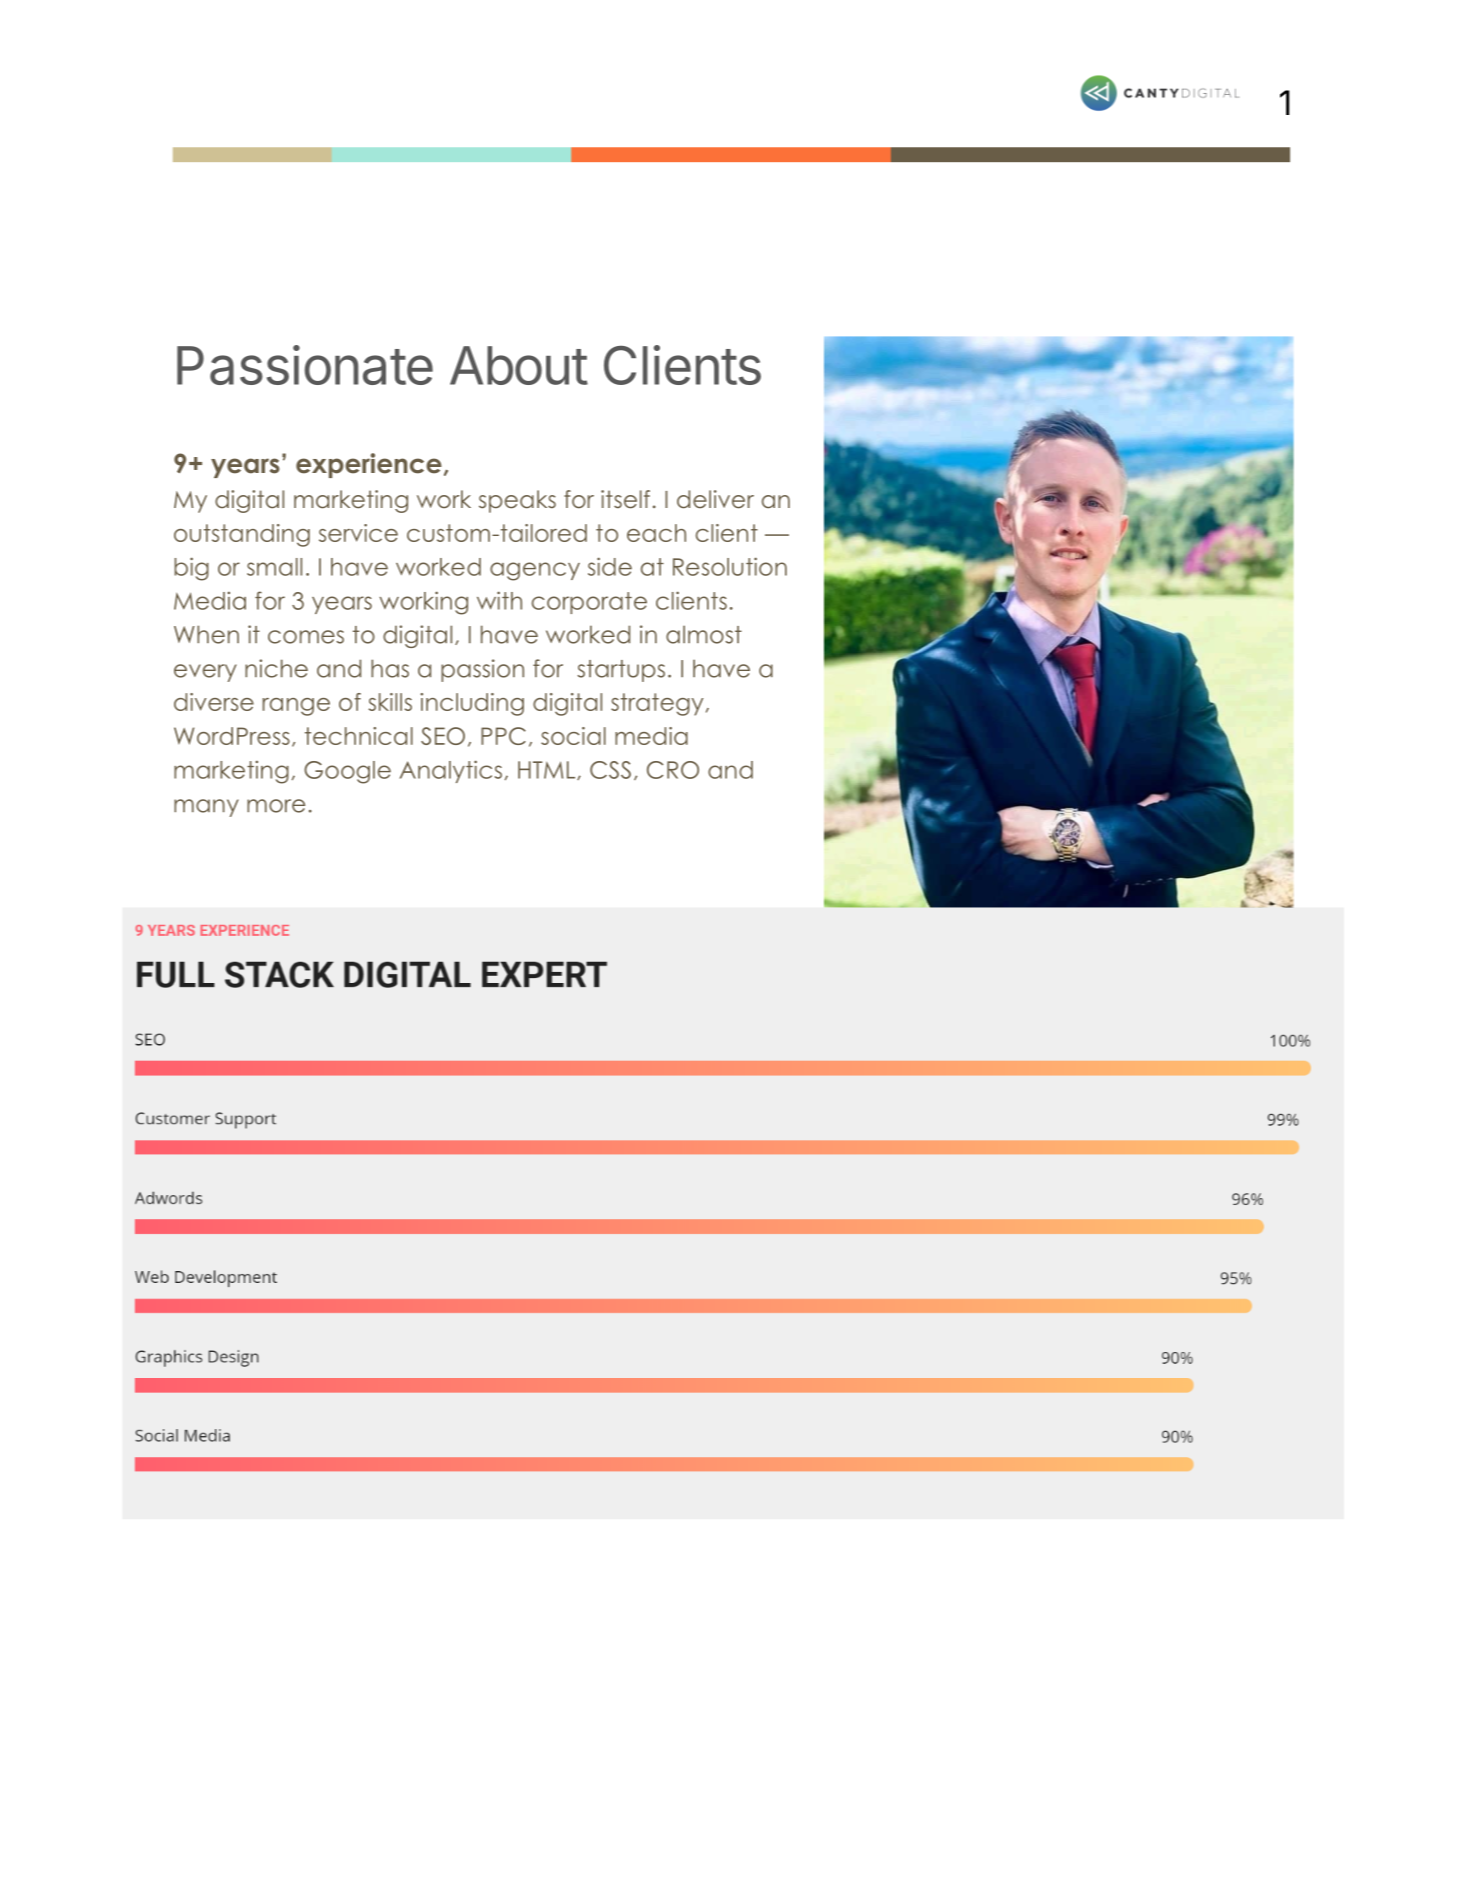 This page has height=1899, width=1468. What do you see at coordinates (610, 566) in the page?
I see `side` at bounding box center [610, 566].
